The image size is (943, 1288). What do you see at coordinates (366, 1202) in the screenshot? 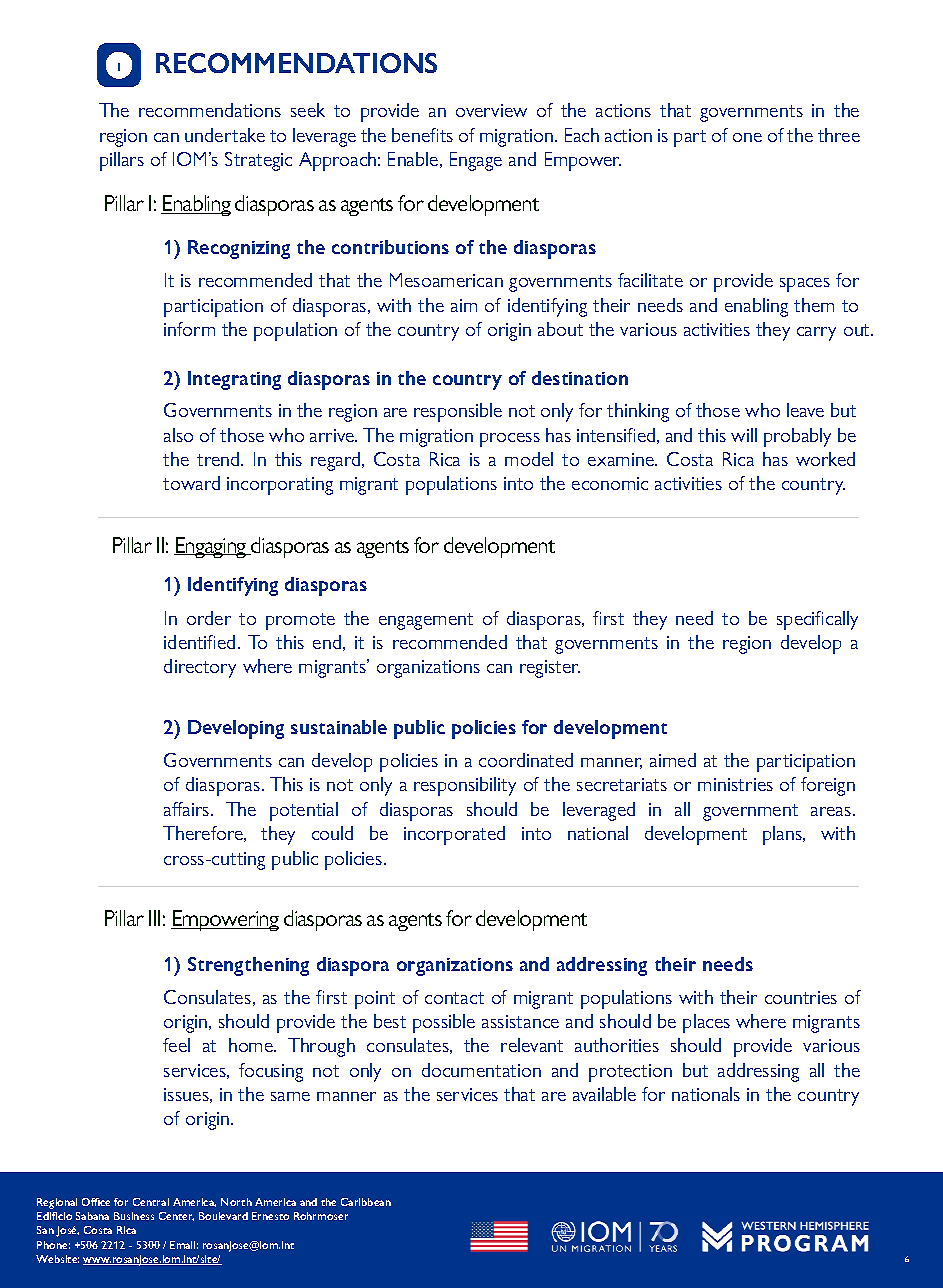
I see `Caribbean` at bounding box center [366, 1202].
